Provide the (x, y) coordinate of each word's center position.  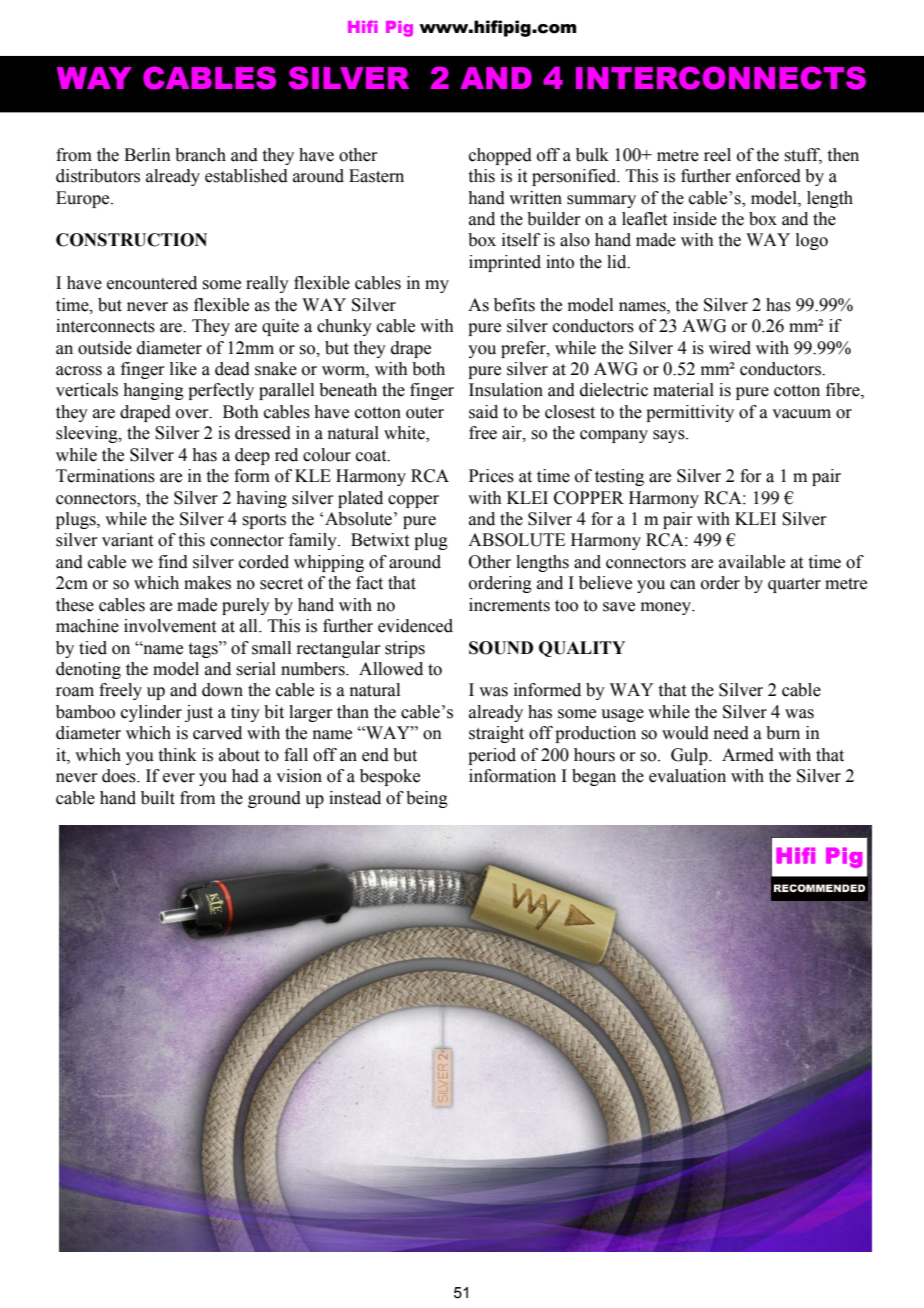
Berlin (147, 155)
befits (514, 305)
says (670, 436)
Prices (491, 476)
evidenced (415, 626)
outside (105, 348)
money (667, 608)
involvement (170, 626)
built (158, 798)
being (427, 799)
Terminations (105, 476)
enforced (768, 176)
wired (730, 348)
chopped (500, 156)
